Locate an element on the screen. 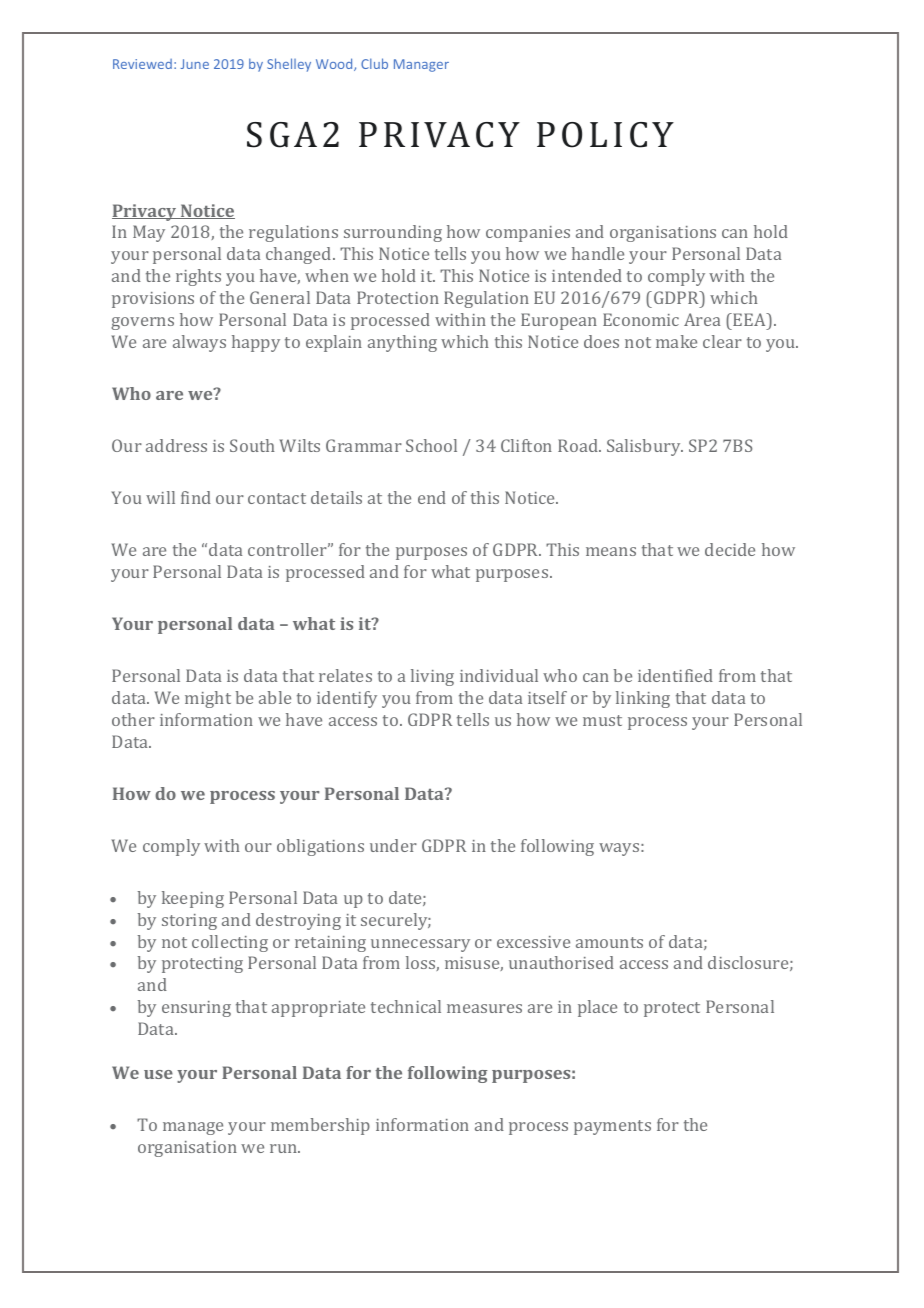  run is located at coordinates (285, 1148).
